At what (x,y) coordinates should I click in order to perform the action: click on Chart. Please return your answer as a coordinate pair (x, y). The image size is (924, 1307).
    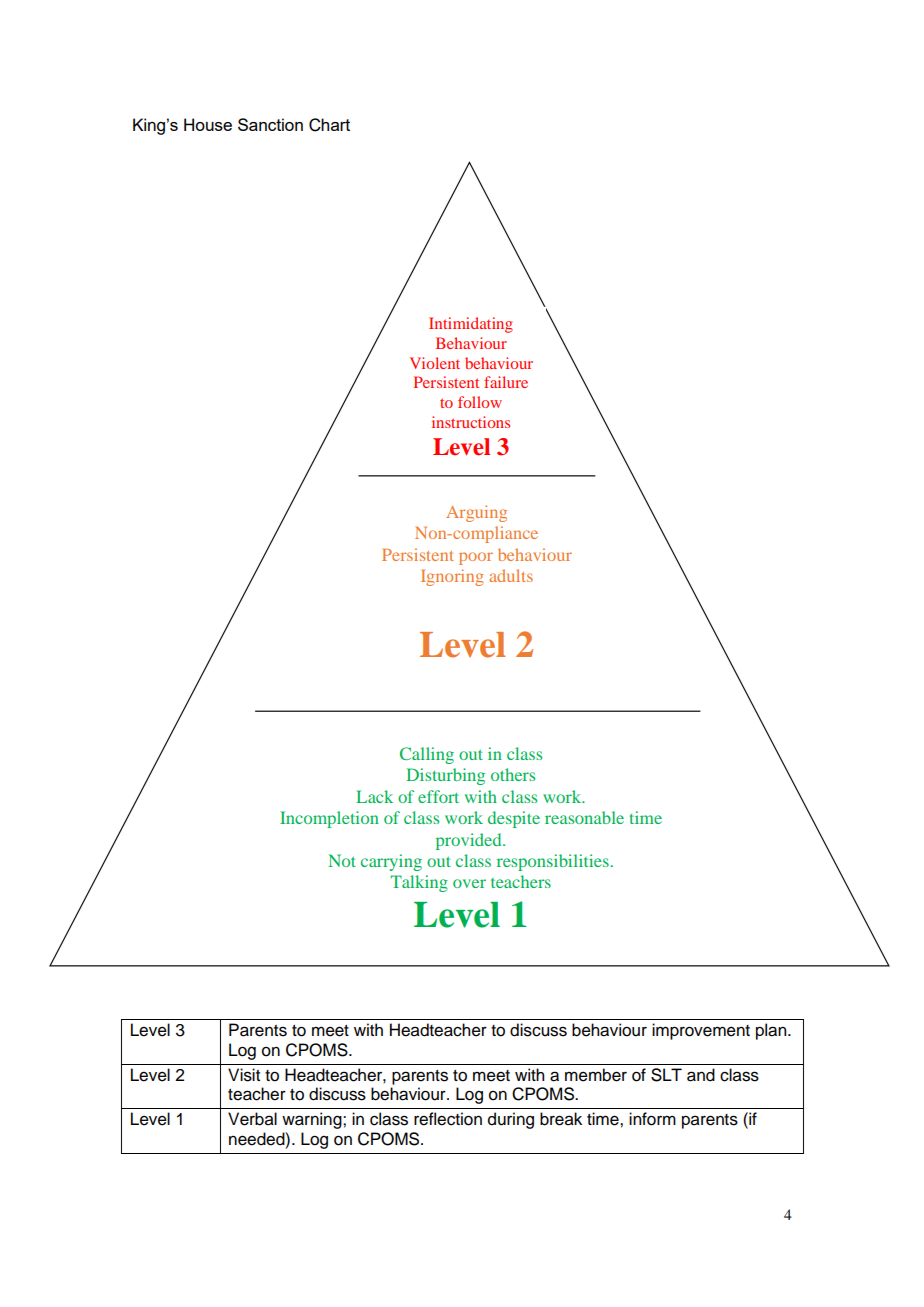
    Looking at the image, I should click on (329, 125).
